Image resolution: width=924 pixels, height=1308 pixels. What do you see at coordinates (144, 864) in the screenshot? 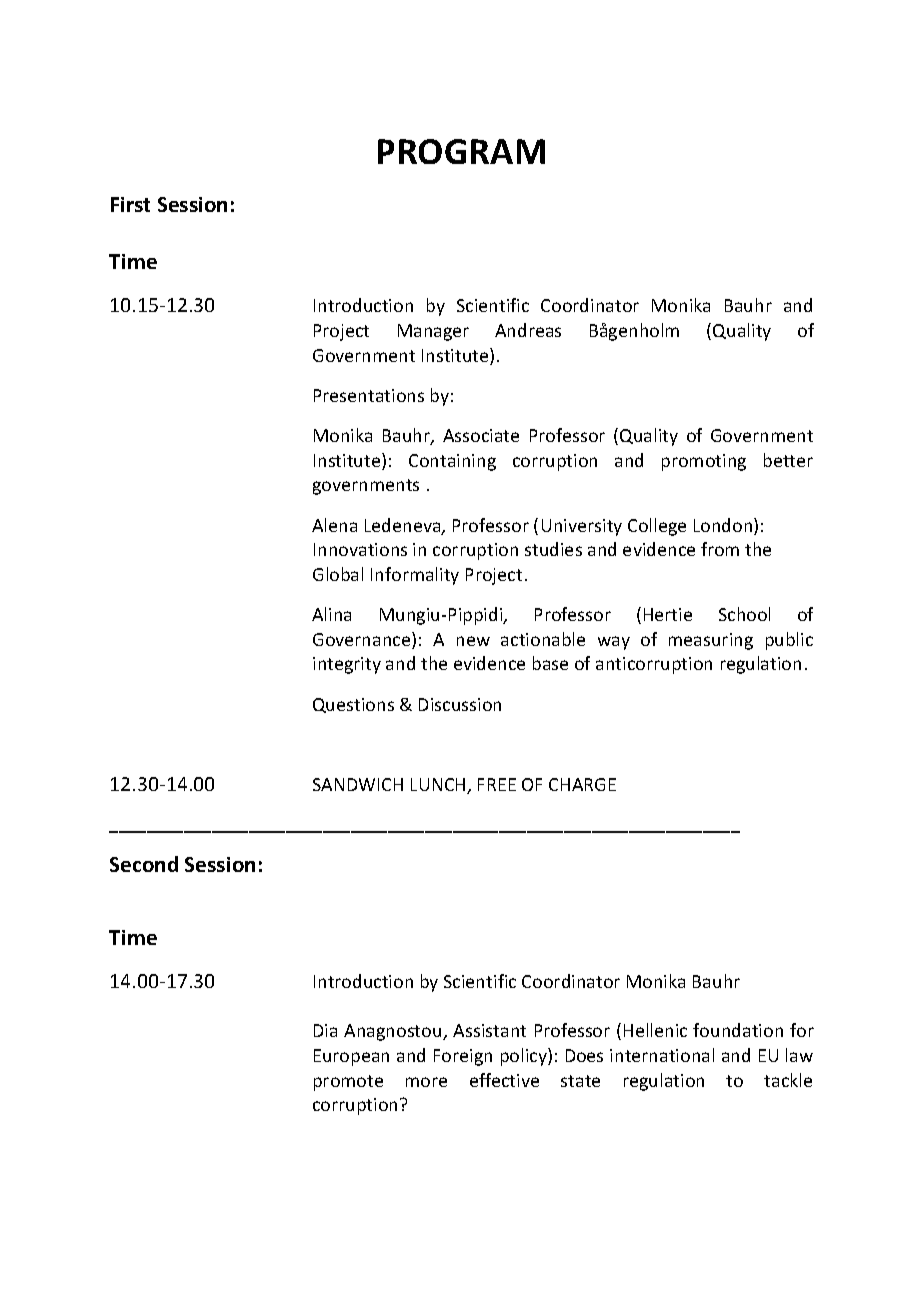
I see `Second` at bounding box center [144, 864].
